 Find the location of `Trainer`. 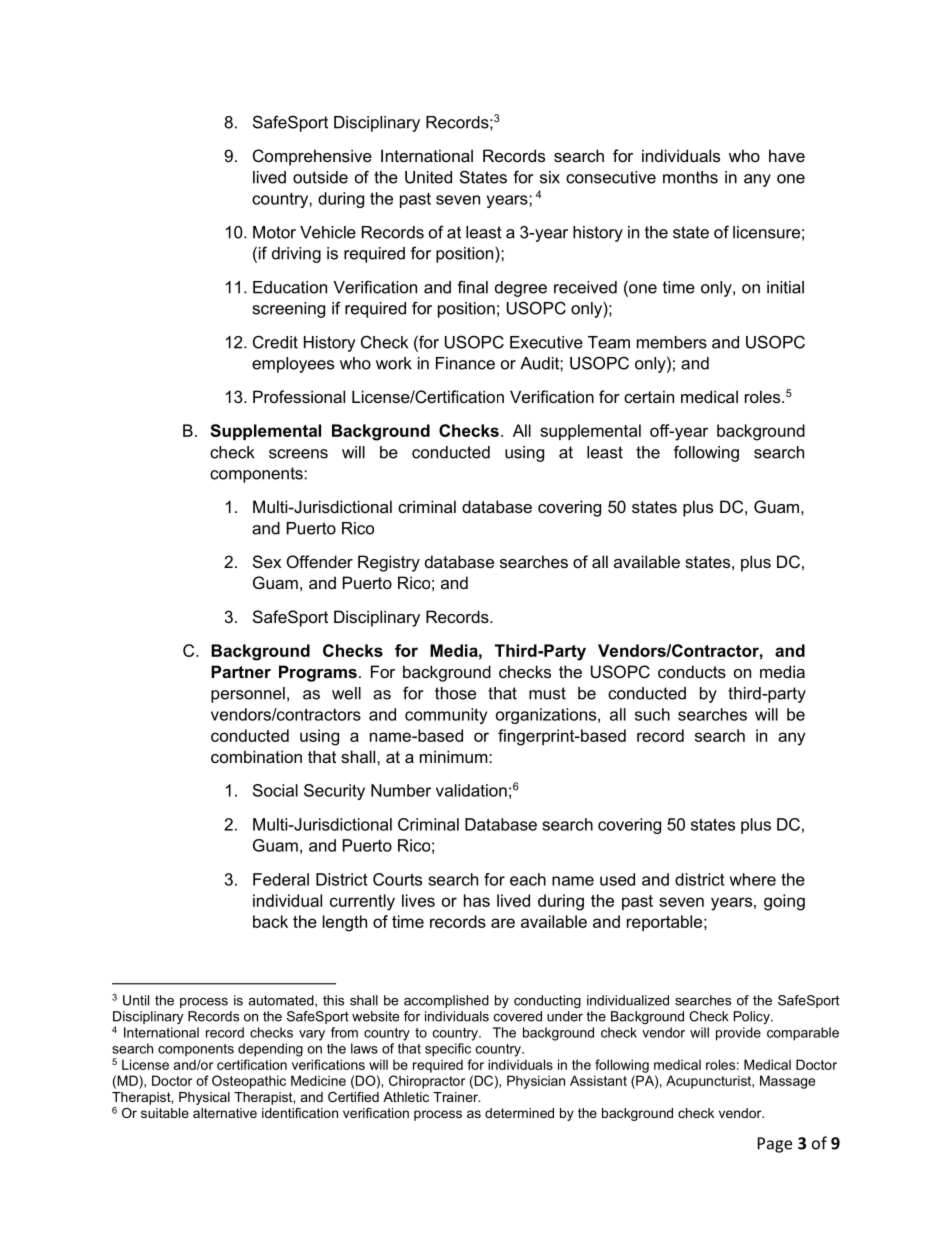

Trainer is located at coordinates (456, 1097).
